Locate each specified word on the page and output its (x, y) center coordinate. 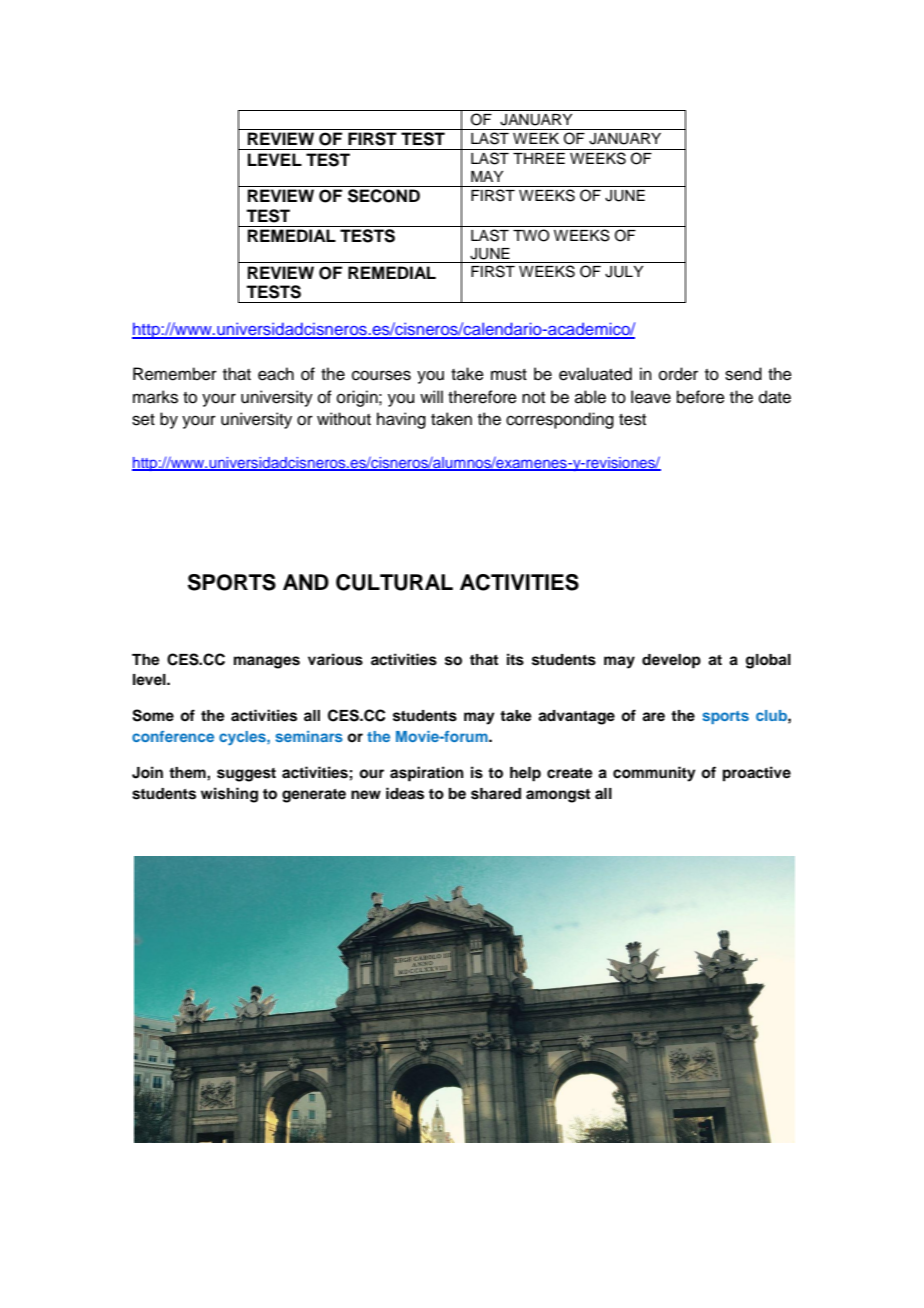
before (701, 397)
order (678, 374)
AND (306, 582)
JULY (624, 272)
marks (155, 397)
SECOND (384, 196)
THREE (539, 158)
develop (671, 661)
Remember (175, 374)
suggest (246, 775)
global (768, 661)
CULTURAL (394, 582)
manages (267, 662)
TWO (531, 235)
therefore (482, 397)
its (515, 659)
